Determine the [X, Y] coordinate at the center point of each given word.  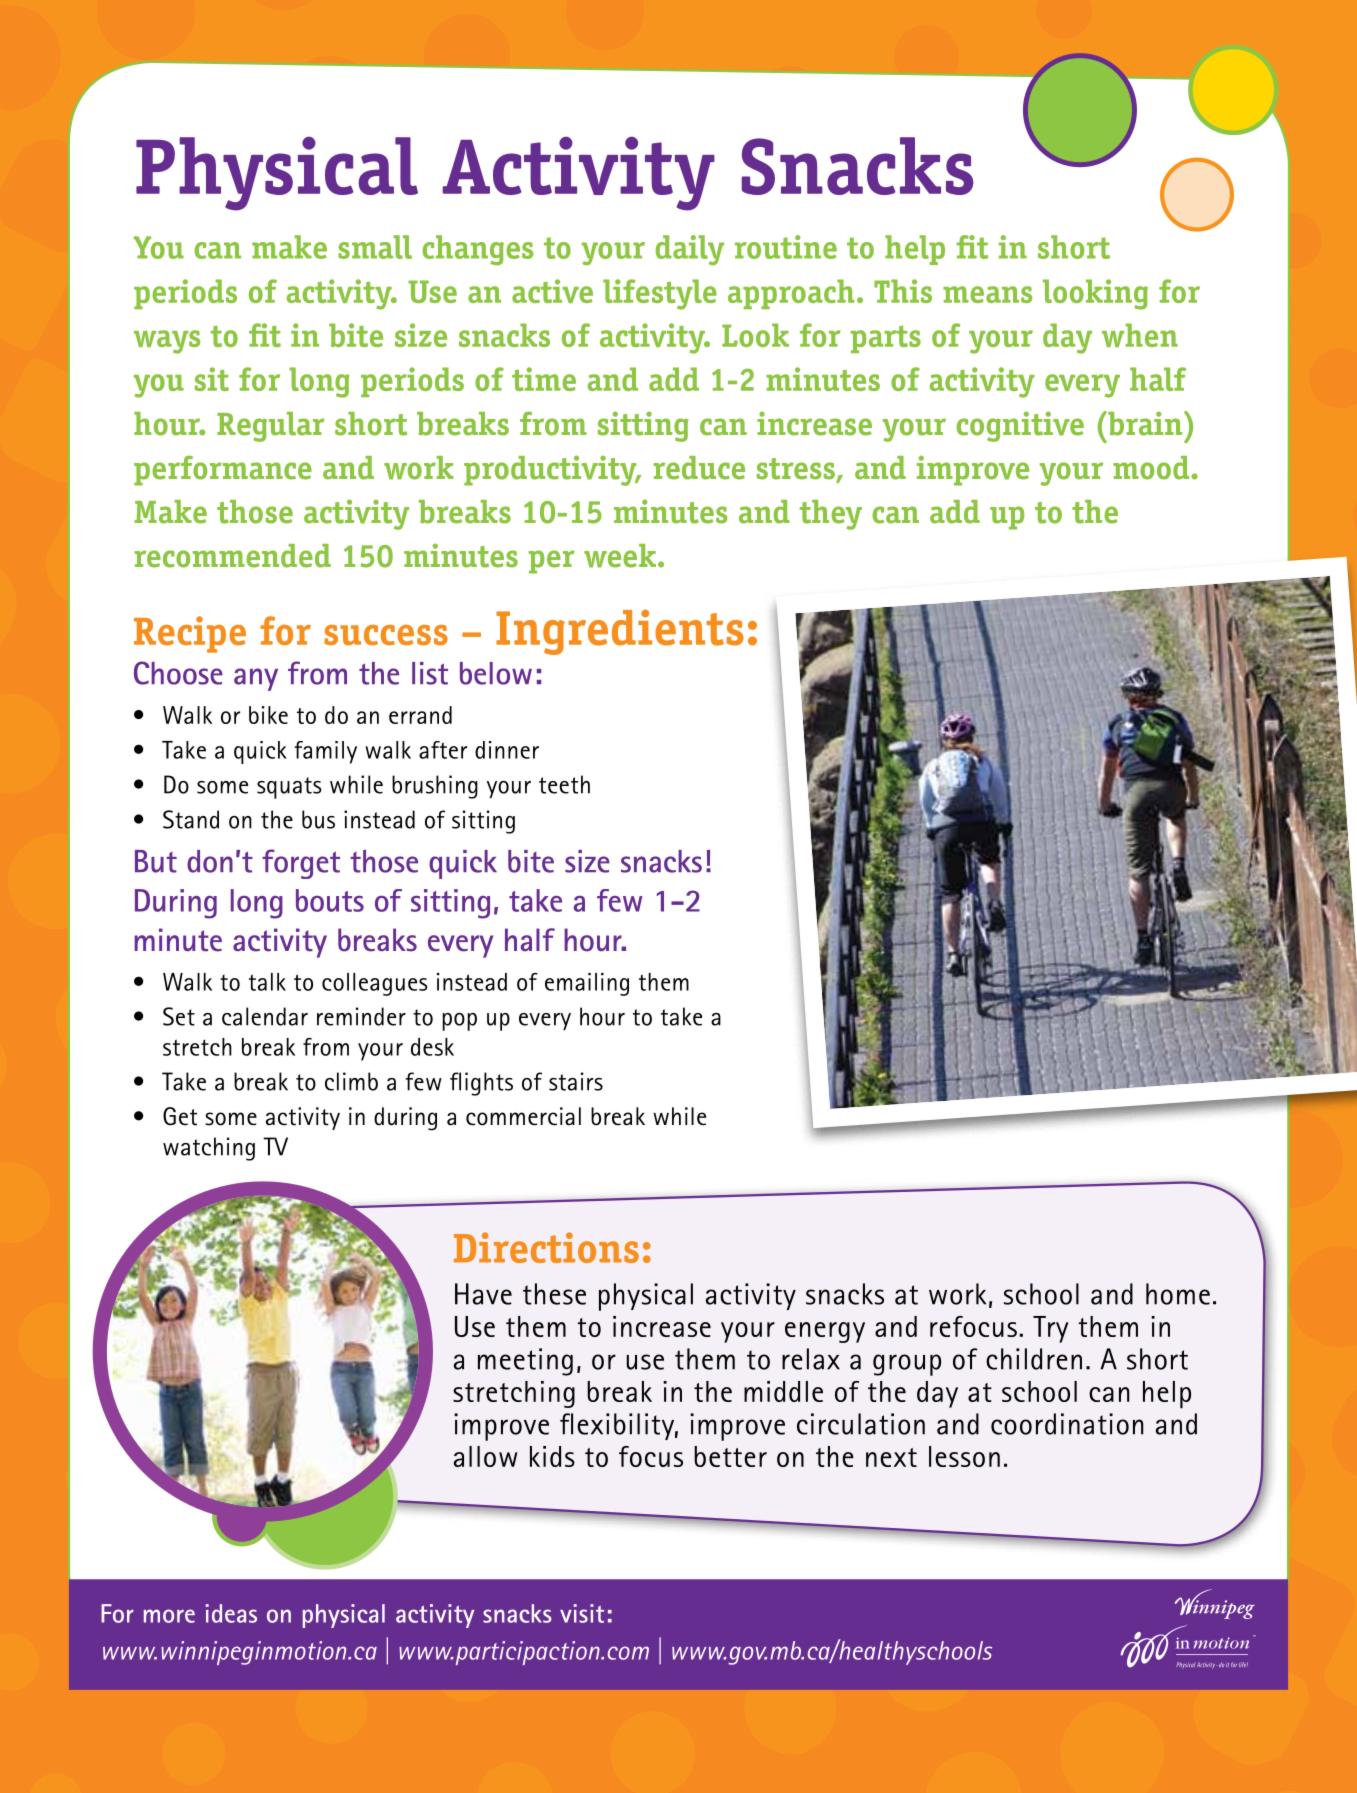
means [987, 294]
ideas [231, 1613]
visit [582, 1613]
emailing [587, 984]
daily [690, 250]
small [375, 247]
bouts [330, 900]
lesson [964, 1456]
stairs [576, 1081]
